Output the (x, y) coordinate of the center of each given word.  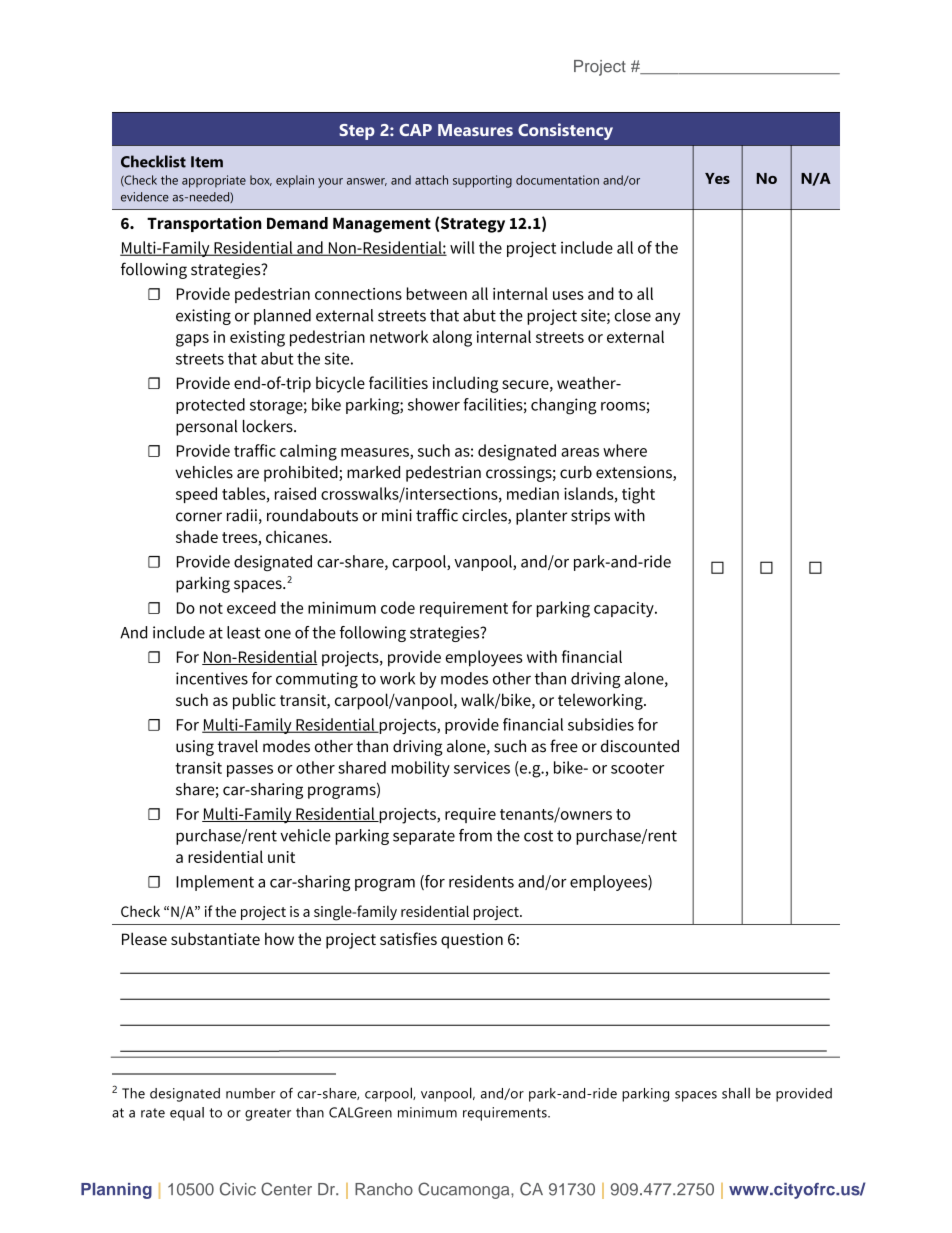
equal (187, 1114)
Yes (717, 178)
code (398, 607)
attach (431, 180)
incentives (212, 678)
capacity (625, 609)
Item (207, 162)
